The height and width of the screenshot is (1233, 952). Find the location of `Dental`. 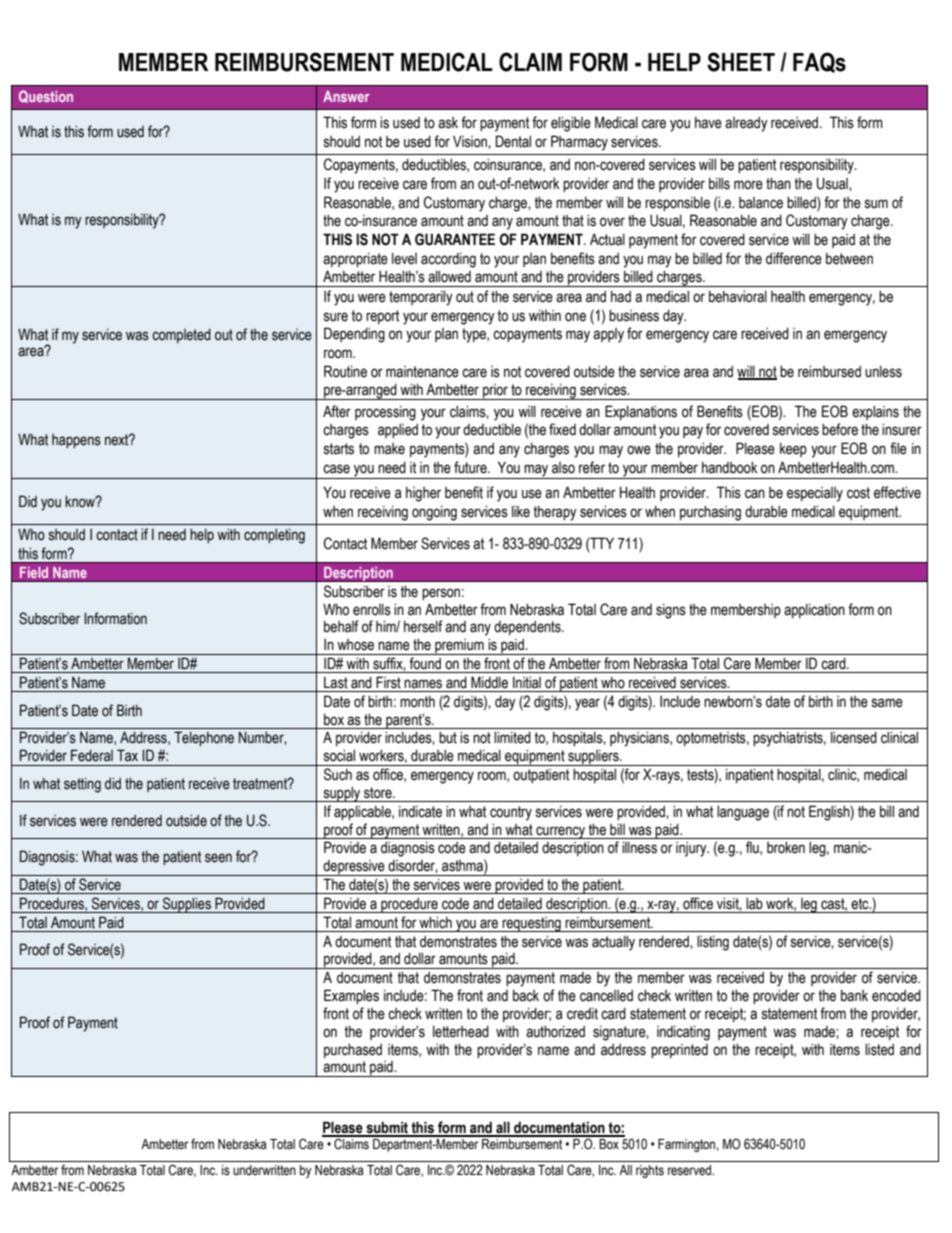

Dental is located at coordinates (513, 141).
